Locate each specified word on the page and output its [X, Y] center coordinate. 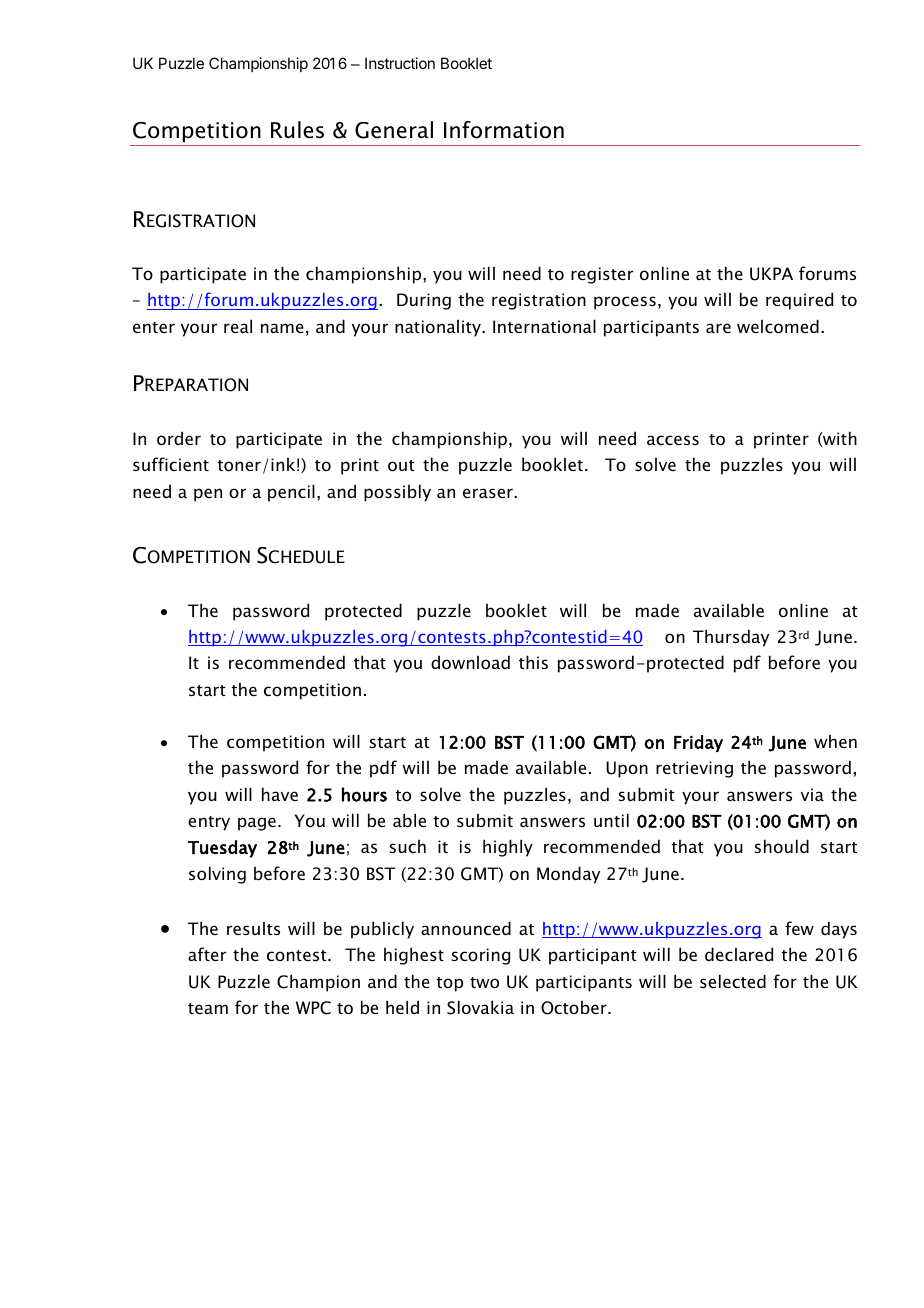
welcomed [778, 326]
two [484, 982]
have [280, 794]
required [799, 301]
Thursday [731, 638]
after [207, 954]
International [544, 326]
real [238, 326]
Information [504, 130]
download [470, 662]
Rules [297, 130]
